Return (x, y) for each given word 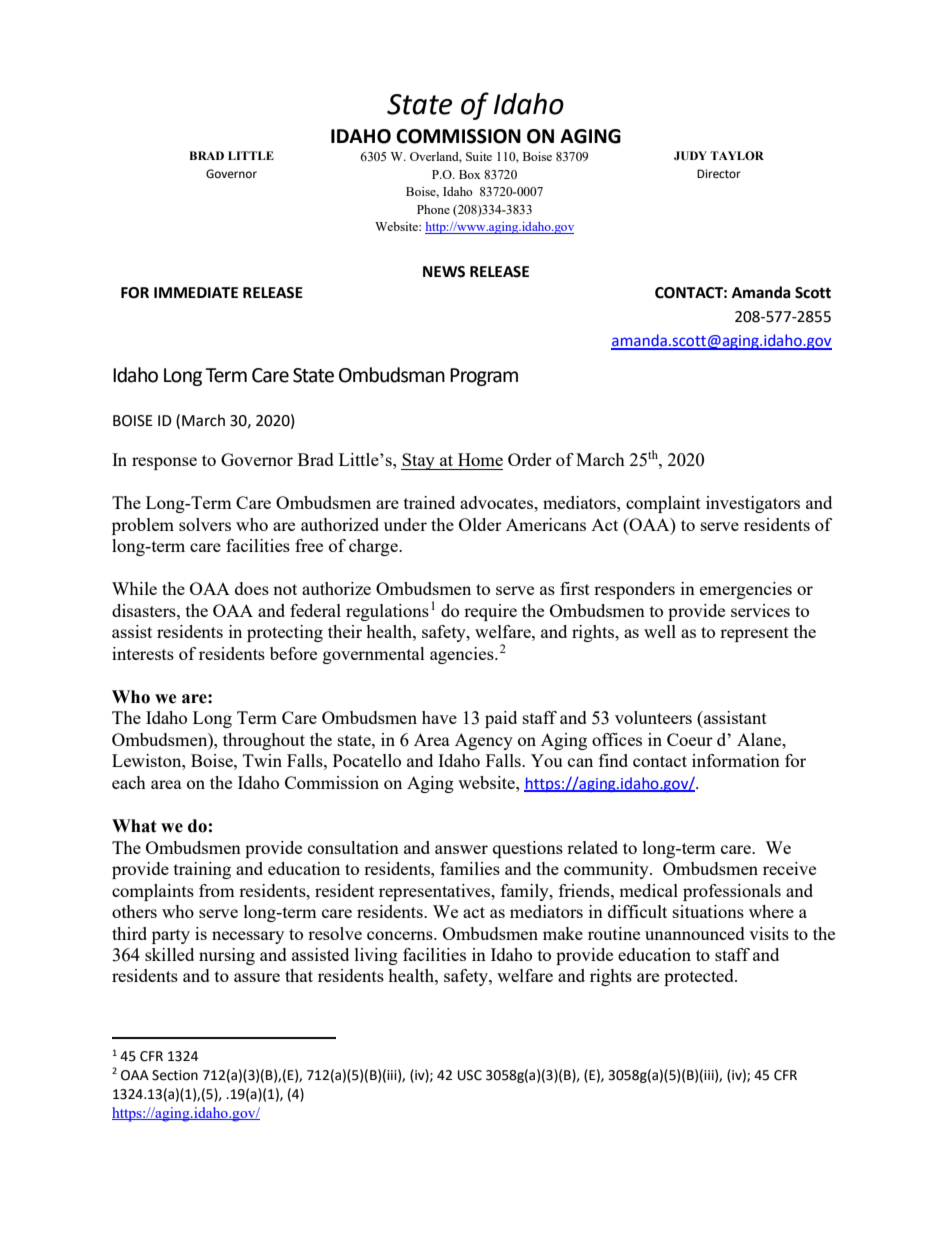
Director (719, 174)
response (164, 463)
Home (480, 459)
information (736, 760)
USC (470, 1075)
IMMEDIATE (196, 292)
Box (469, 174)
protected (700, 977)
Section (175, 1075)
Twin (262, 760)
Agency (484, 741)
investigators (753, 504)
